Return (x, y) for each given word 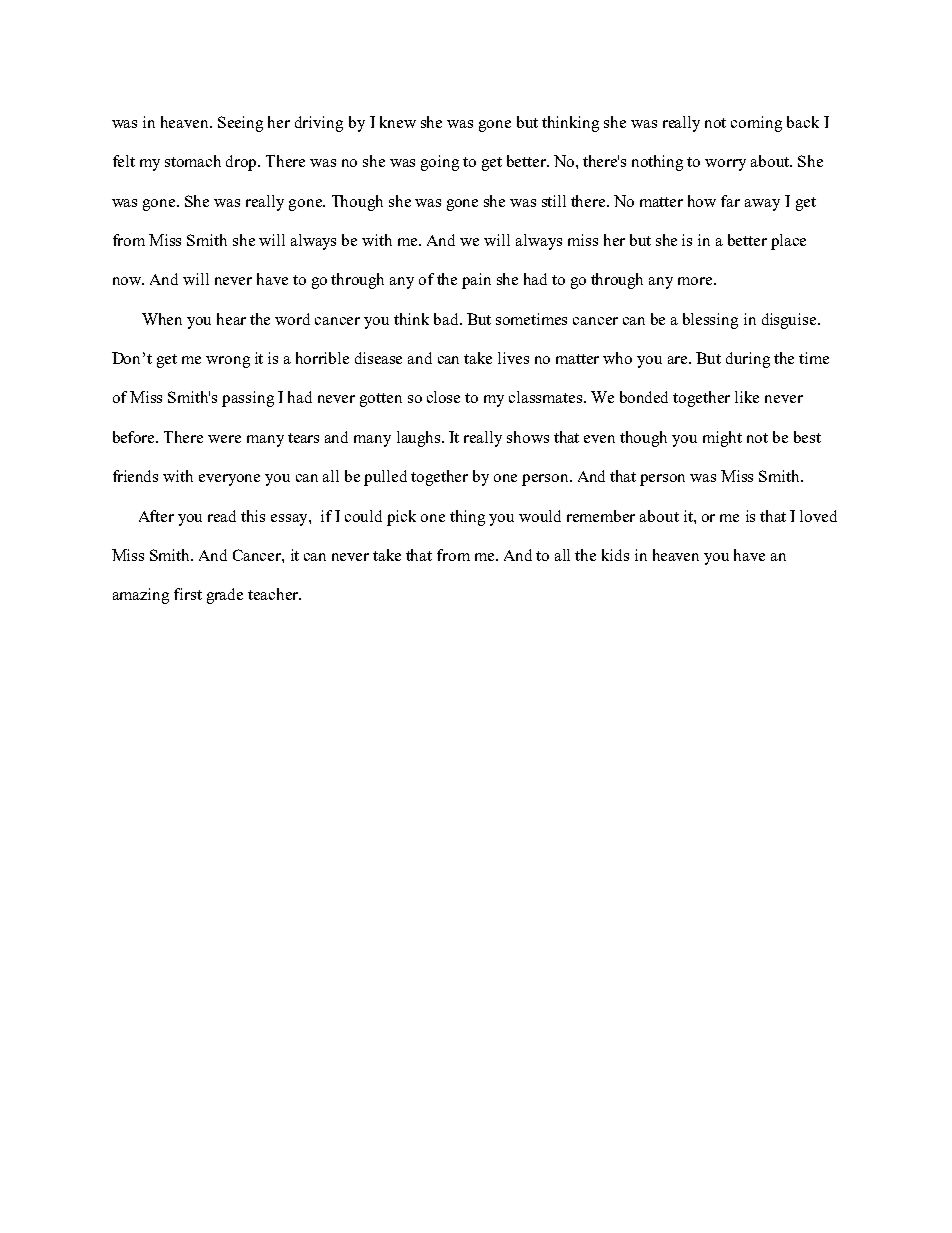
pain (476, 281)
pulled (385, 478)
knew (398, 122)
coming (756, 124)
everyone (229, 480)
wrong (228, 362)
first (188, 594)
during (748, 360)
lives (513, 358)
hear (231, 319)
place (788, 242)
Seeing (240, 124)
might (722, 439)
